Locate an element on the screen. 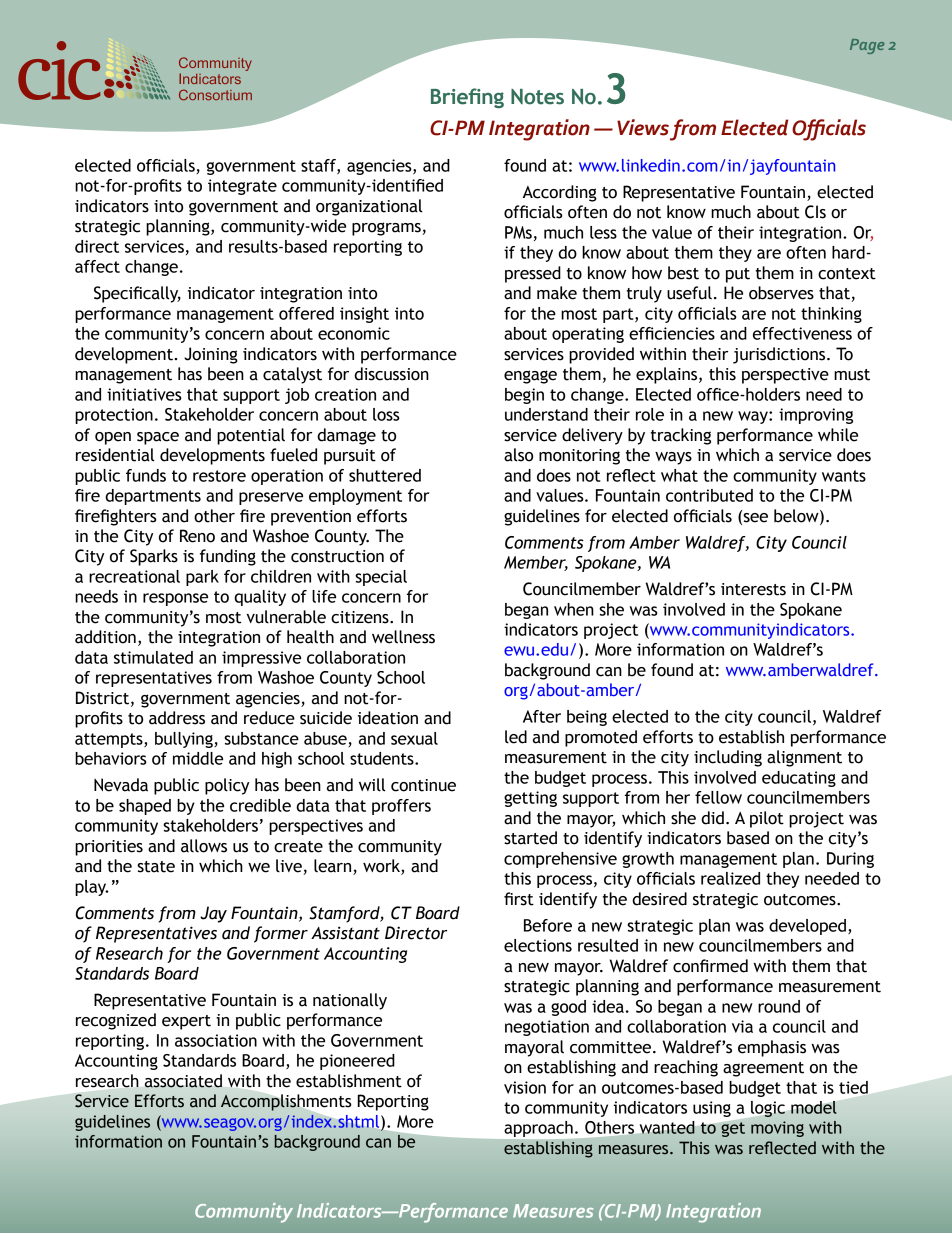 This screenshot has height=1233, width=952. interests is located at coordinates (753, 589).
